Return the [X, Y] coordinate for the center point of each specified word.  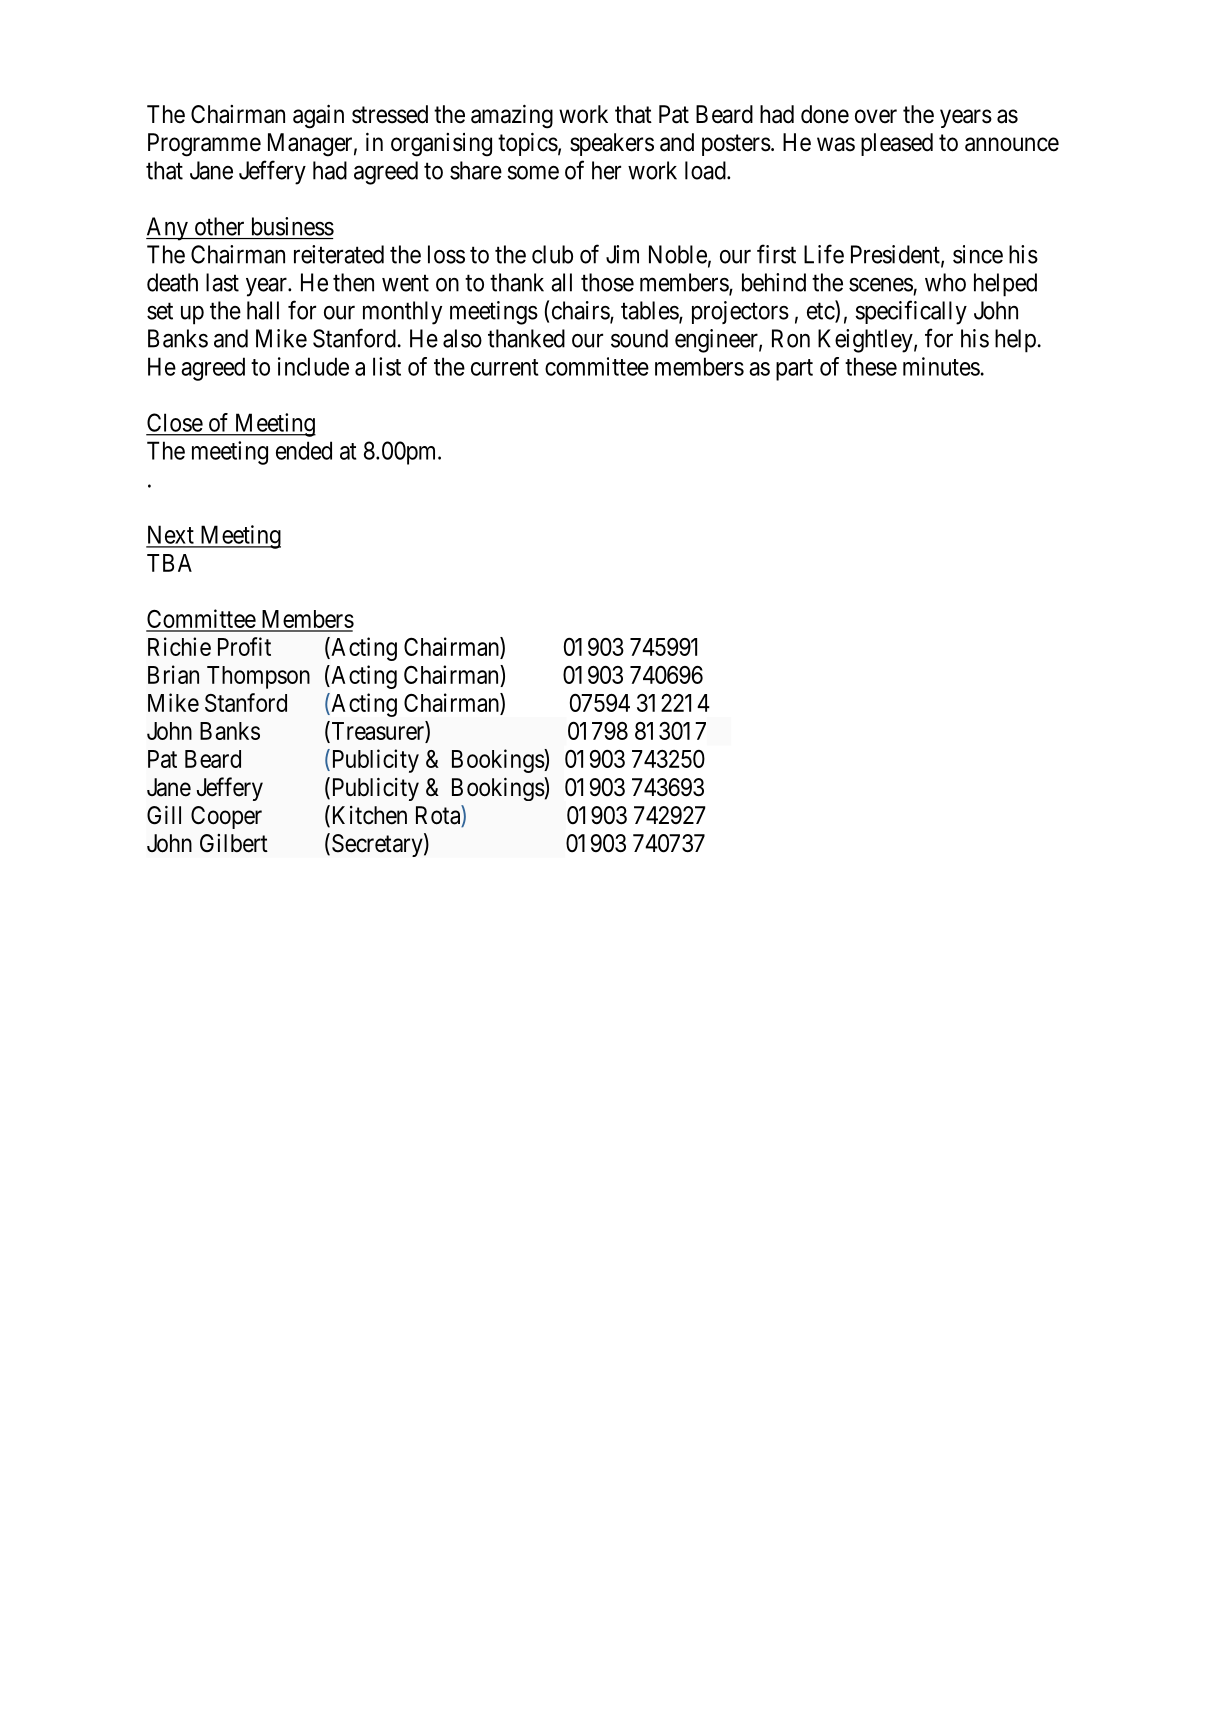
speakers [612, 144]
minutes [941, 366]
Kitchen [368, 816]
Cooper [226, 817]
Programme [204, 145]
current [504, 367]
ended [304, 450]
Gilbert [234, 843]
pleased [897, 144]
